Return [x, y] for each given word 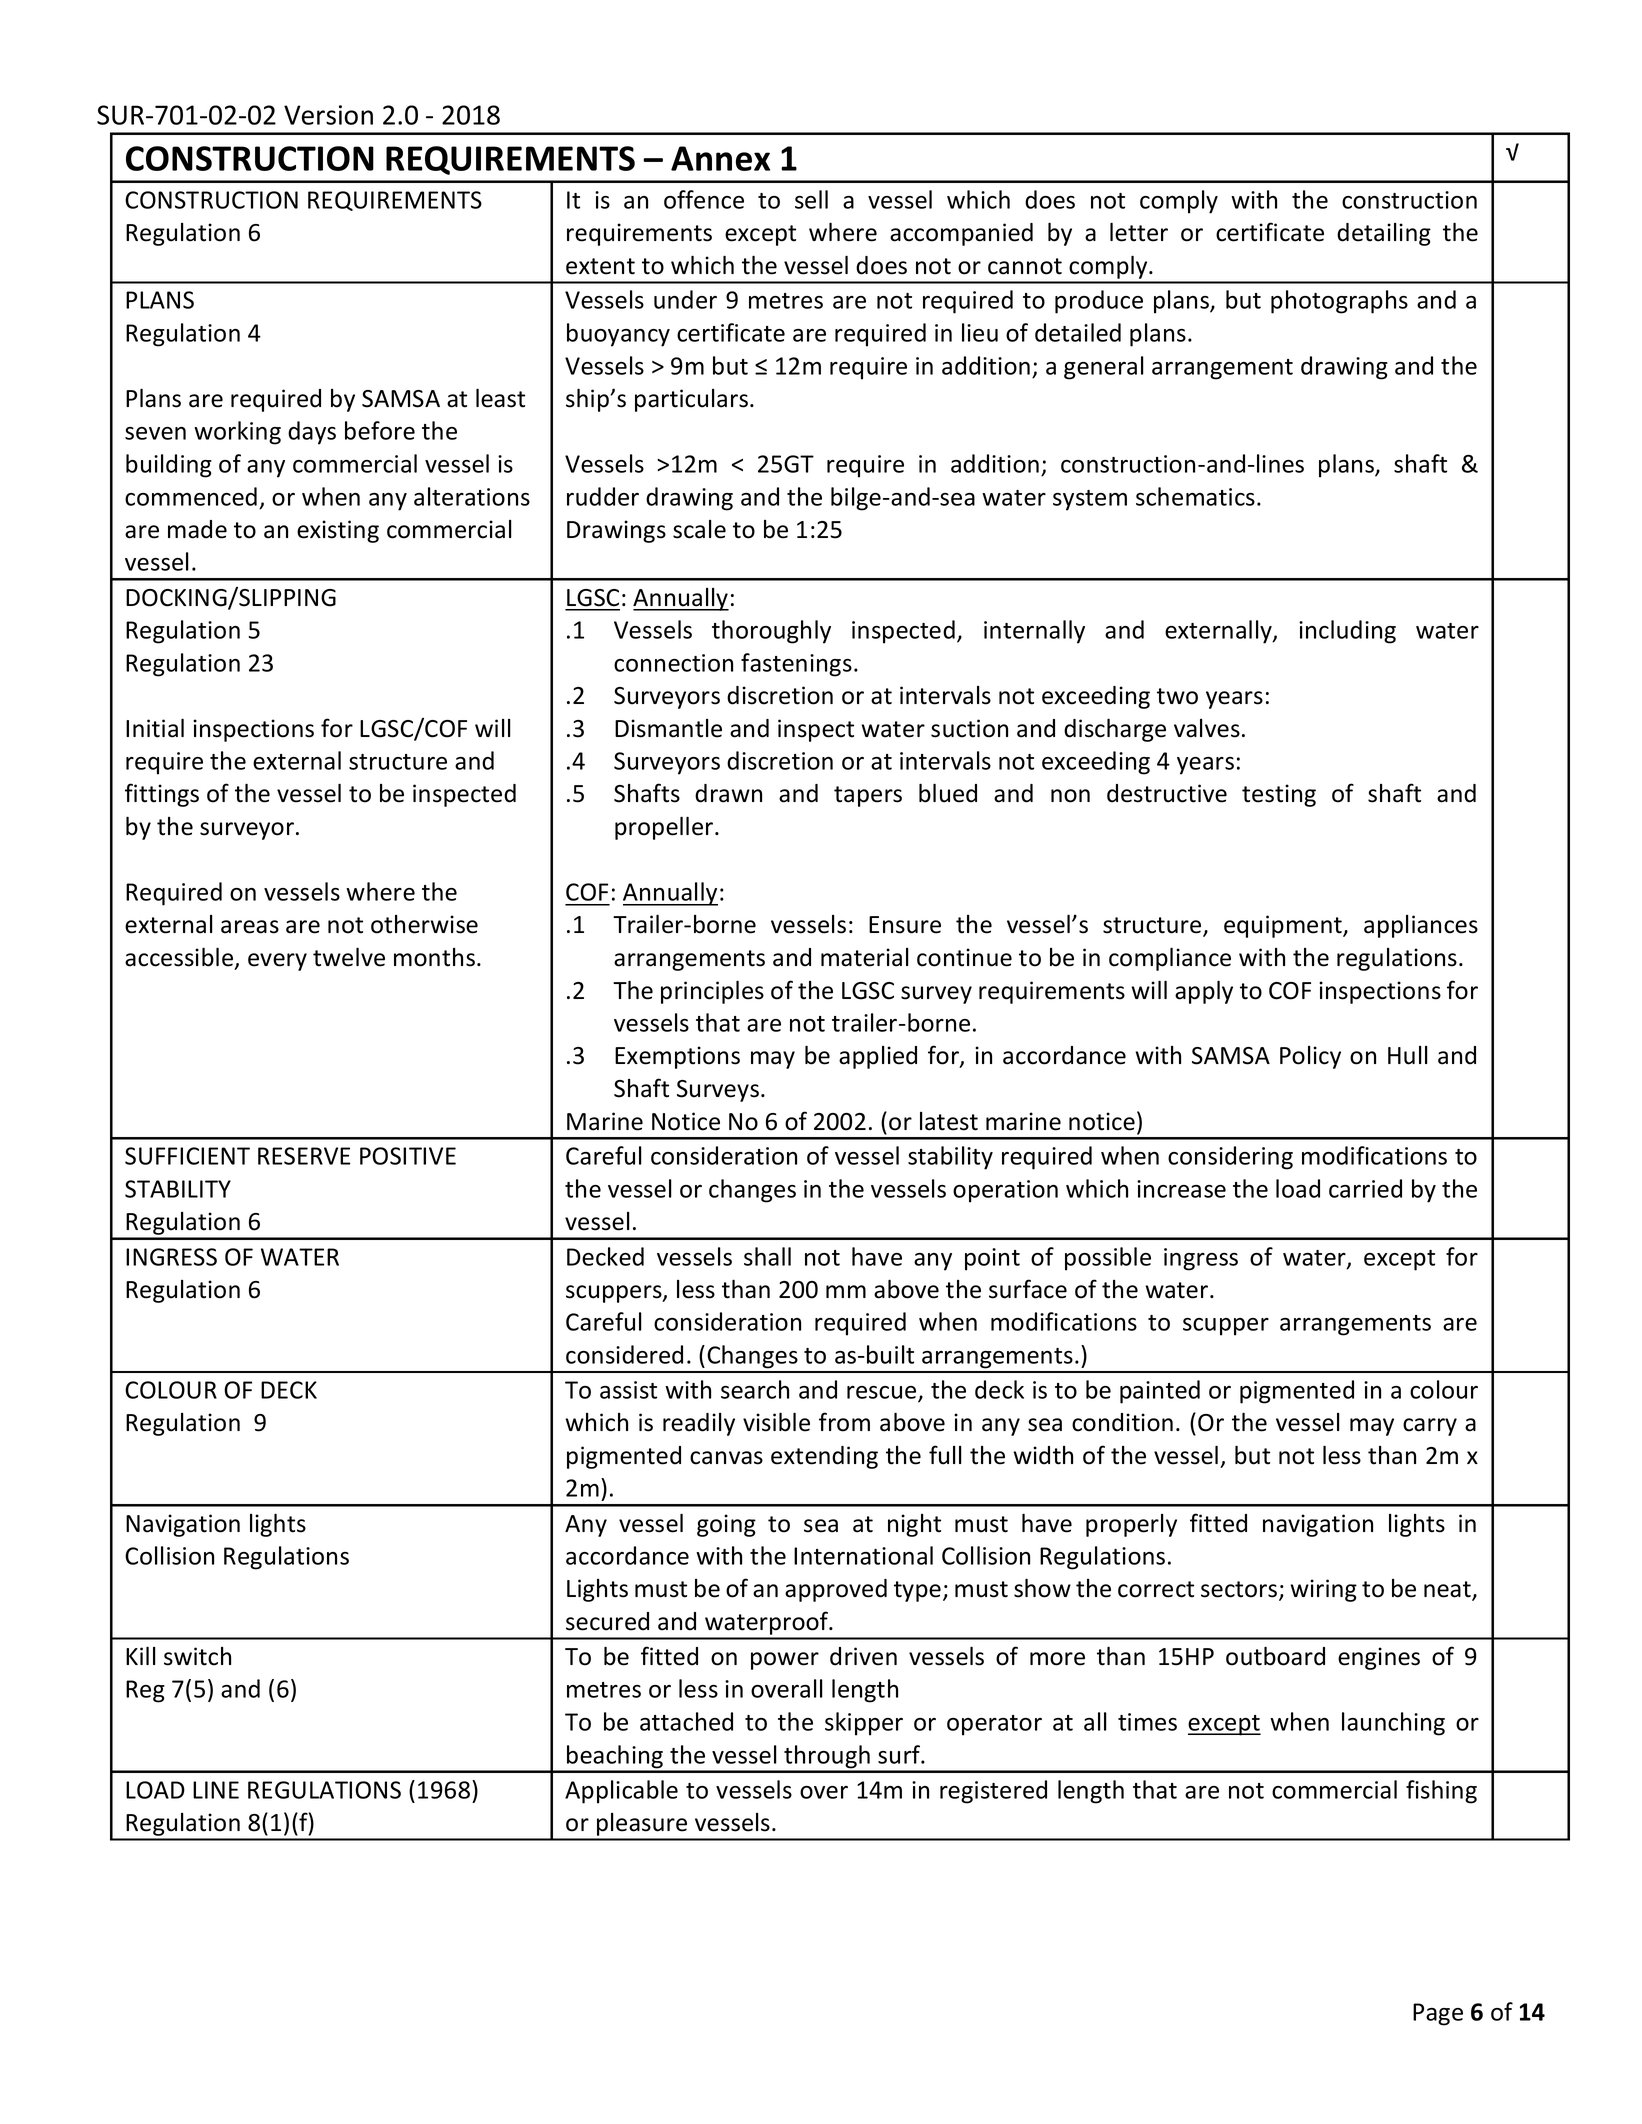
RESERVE [304, 1156]
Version [328, 115]
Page [1438, 2014]
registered [993, 1792]
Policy [1310, 1057]
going [726, 1525]
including [1347, 632]
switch [197, 1656]
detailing [1384, 234]
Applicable [621, 1792]
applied [878, 1057]
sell [811, 199]
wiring [1323, 1590]
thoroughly [771, 632]
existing [338, 531]
